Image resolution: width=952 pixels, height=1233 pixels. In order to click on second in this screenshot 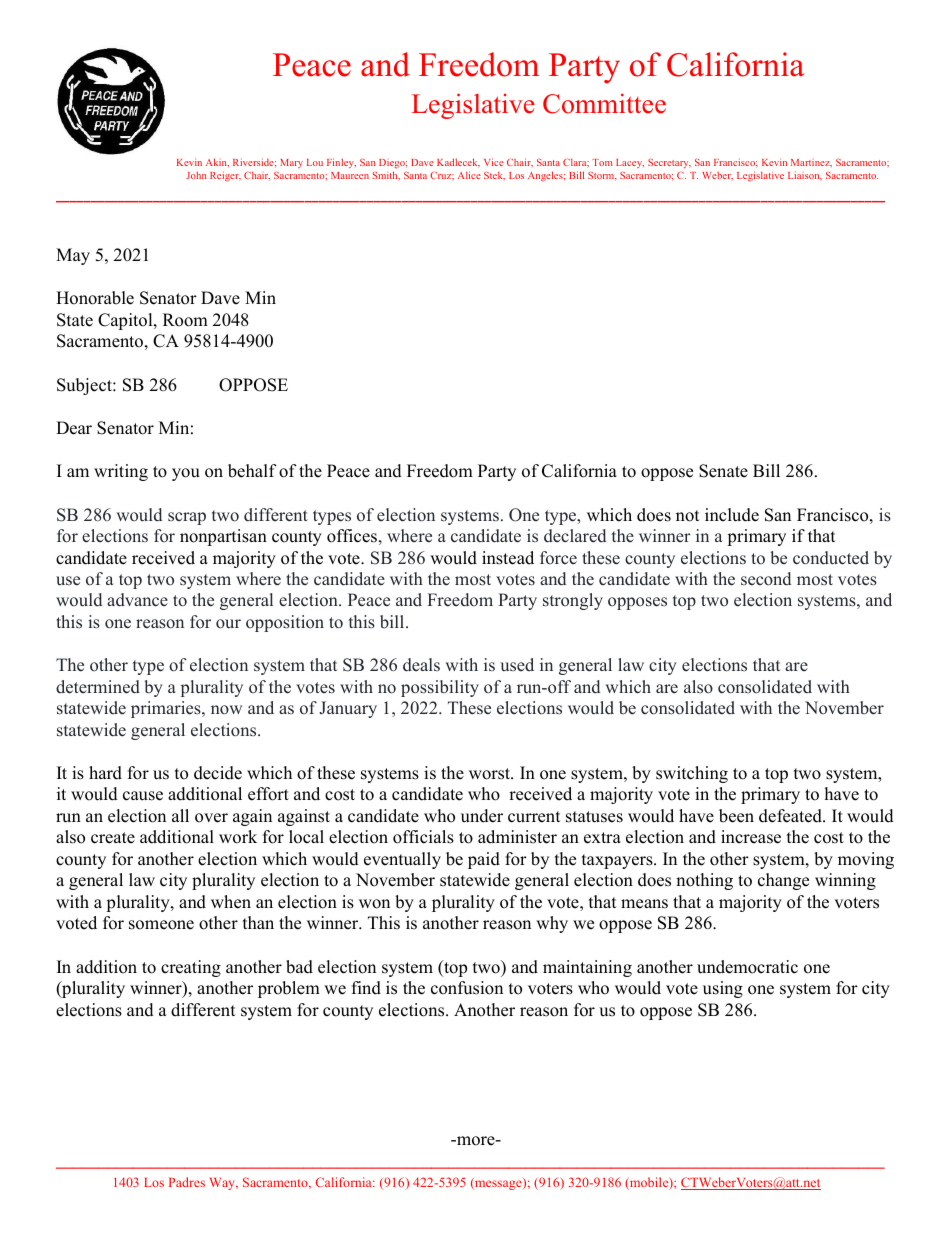, I will do `click(766, 579)`.
